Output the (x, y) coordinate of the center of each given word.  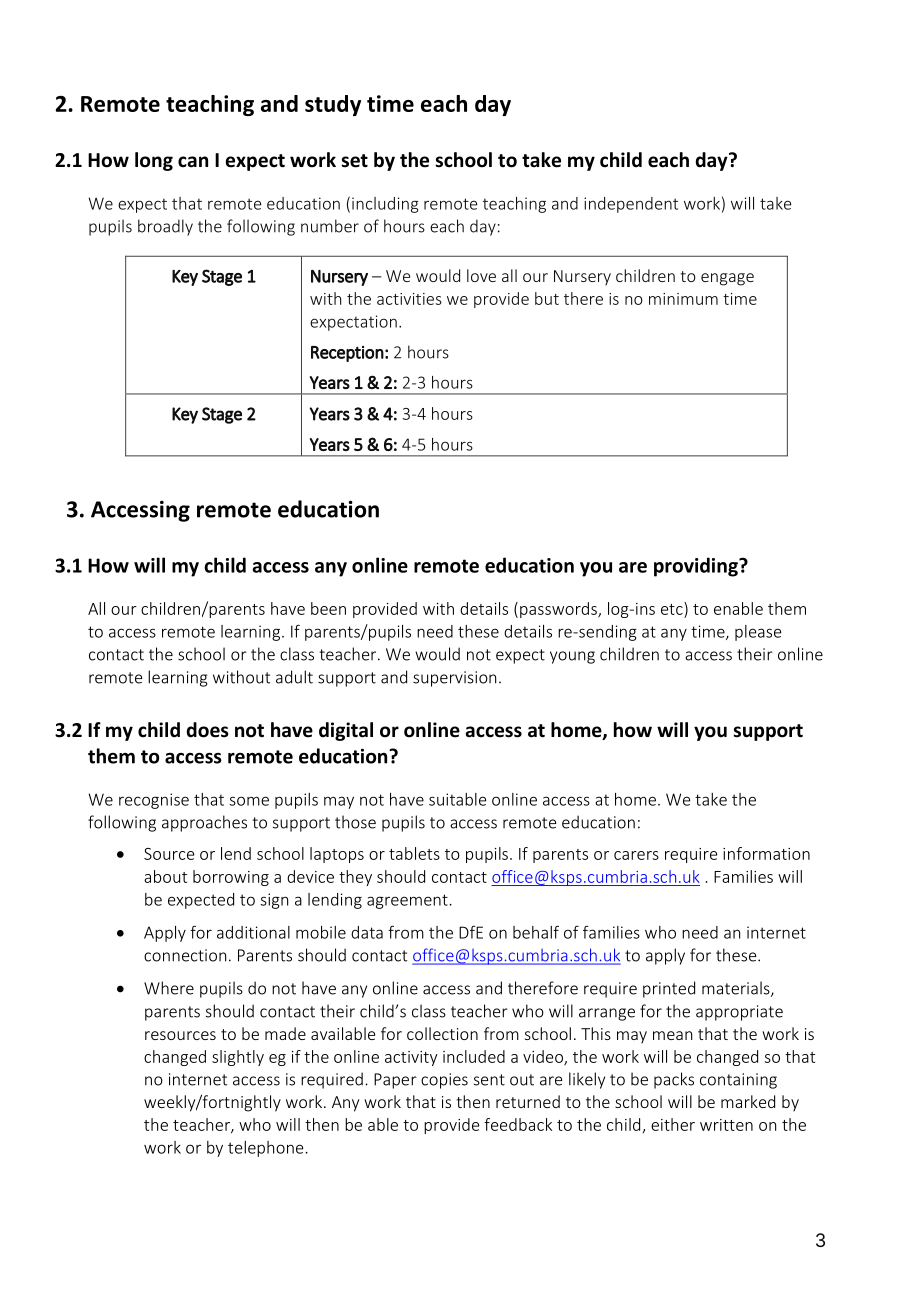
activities (409, 299)
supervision (454, 679)
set (354, 161)
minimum (683, 299)
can (193, 162)
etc (673, 608)
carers (636, 855)
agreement (408, 901)
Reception (347, 354)
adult (294, 677)
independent (631, 205)
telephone (267, 1149)
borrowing (231, 878)
